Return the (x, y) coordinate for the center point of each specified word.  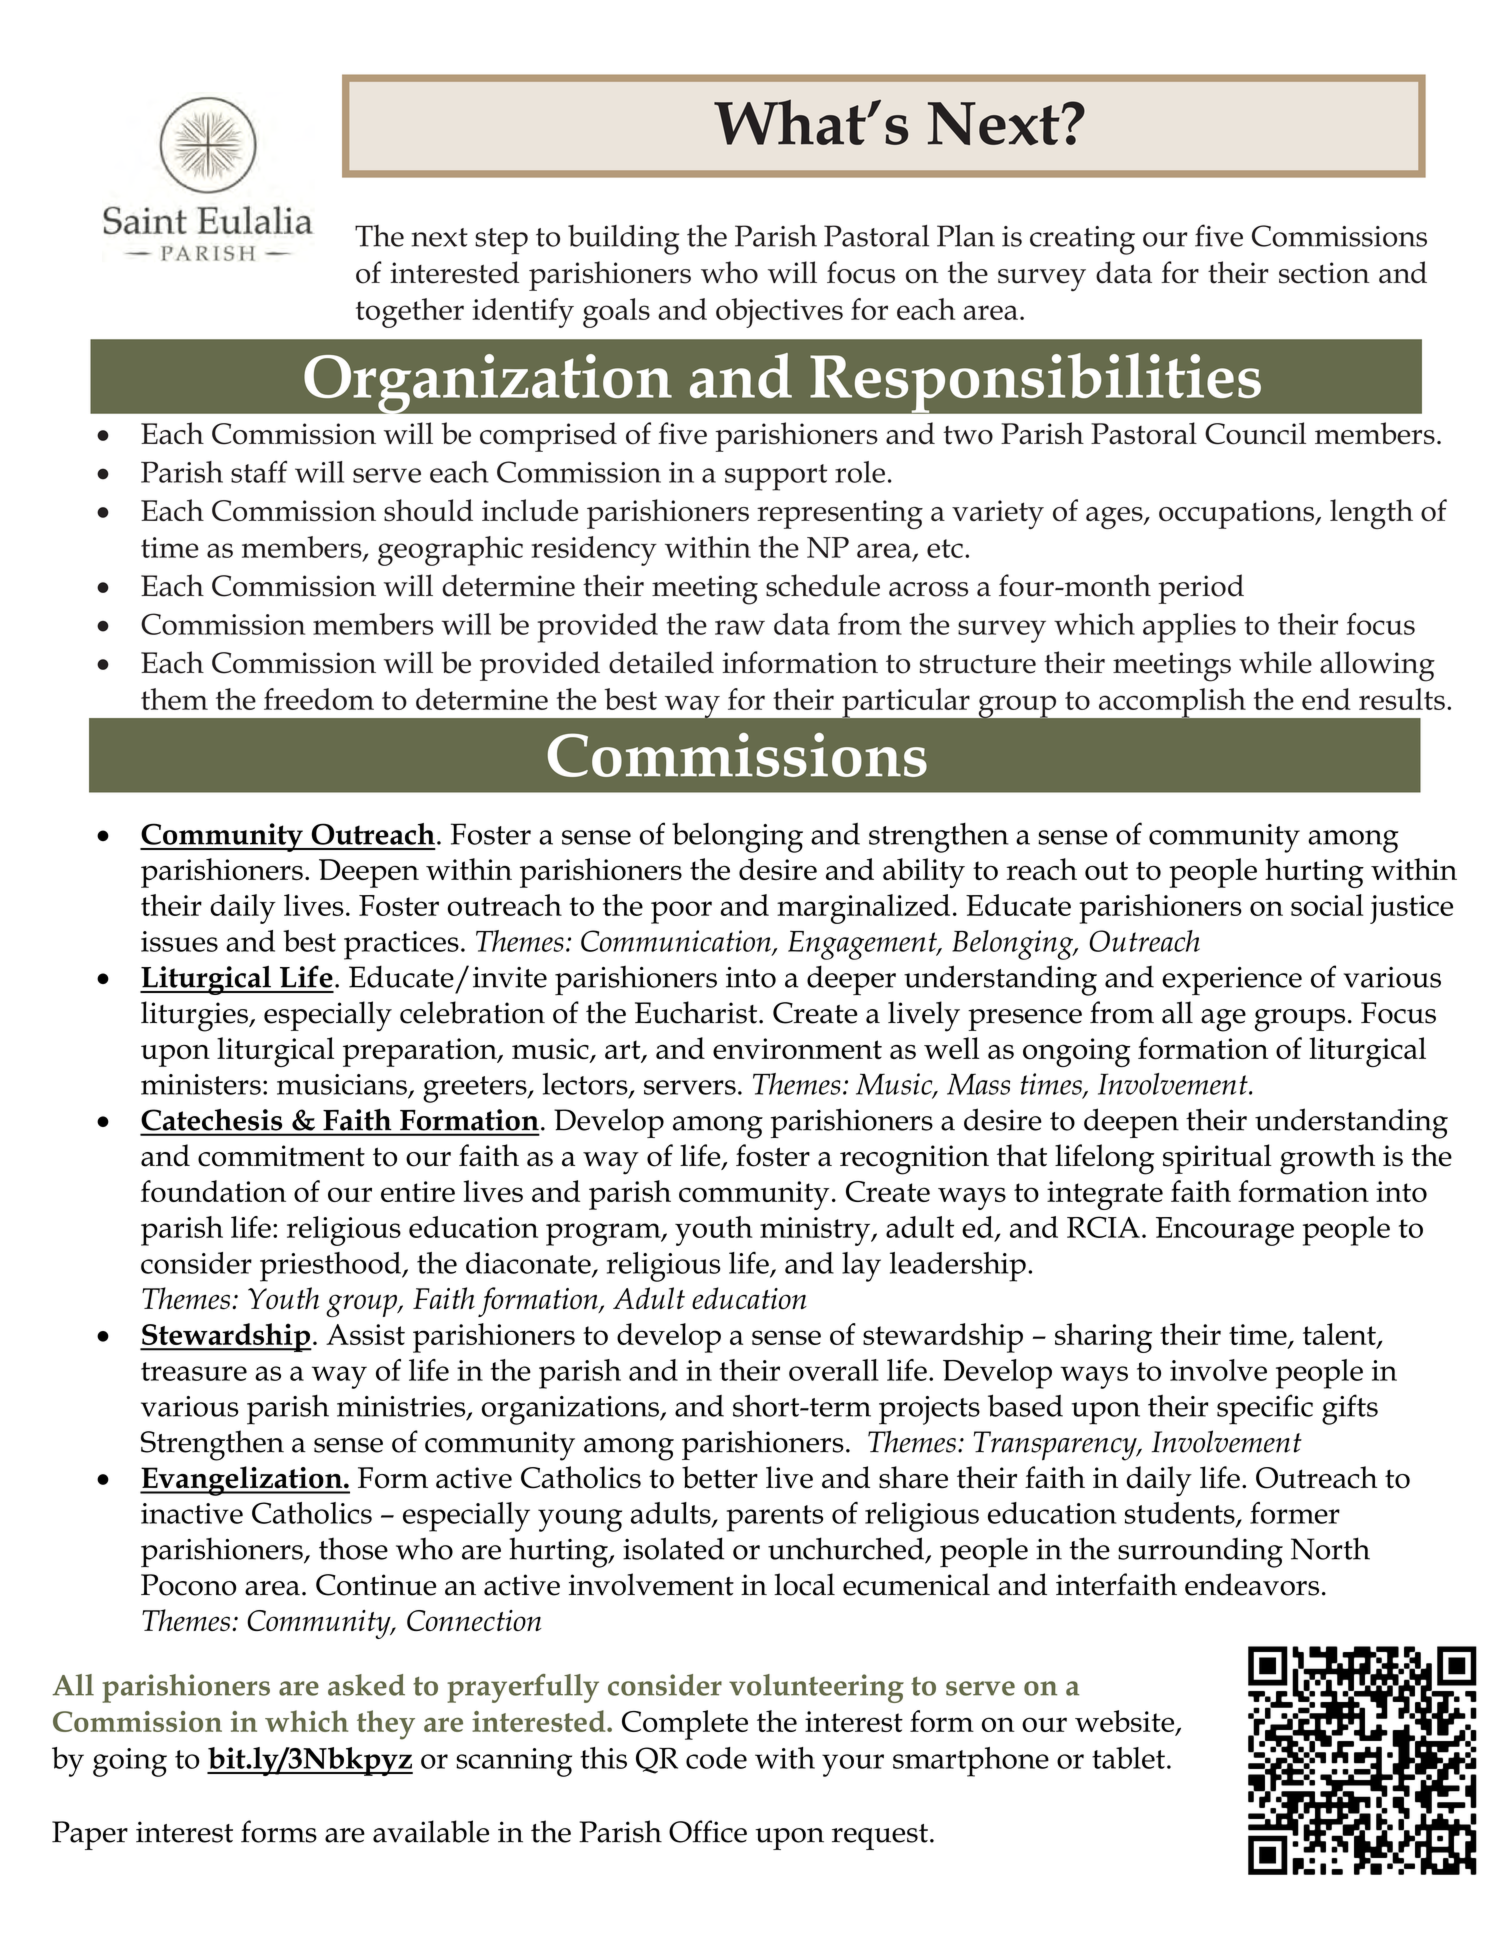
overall (834, 1370)
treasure (194, 1371)
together (410, 313)
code (716, 1758)
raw (740, 627)
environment (797, 1049)
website (1126, 1722)
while (1275, 662)
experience (1232, 981)
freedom (319, 699)
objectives (779, 313)
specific (1265, 1409)
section (1324, 273)
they (386, 1725)
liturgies (195, 1016)
